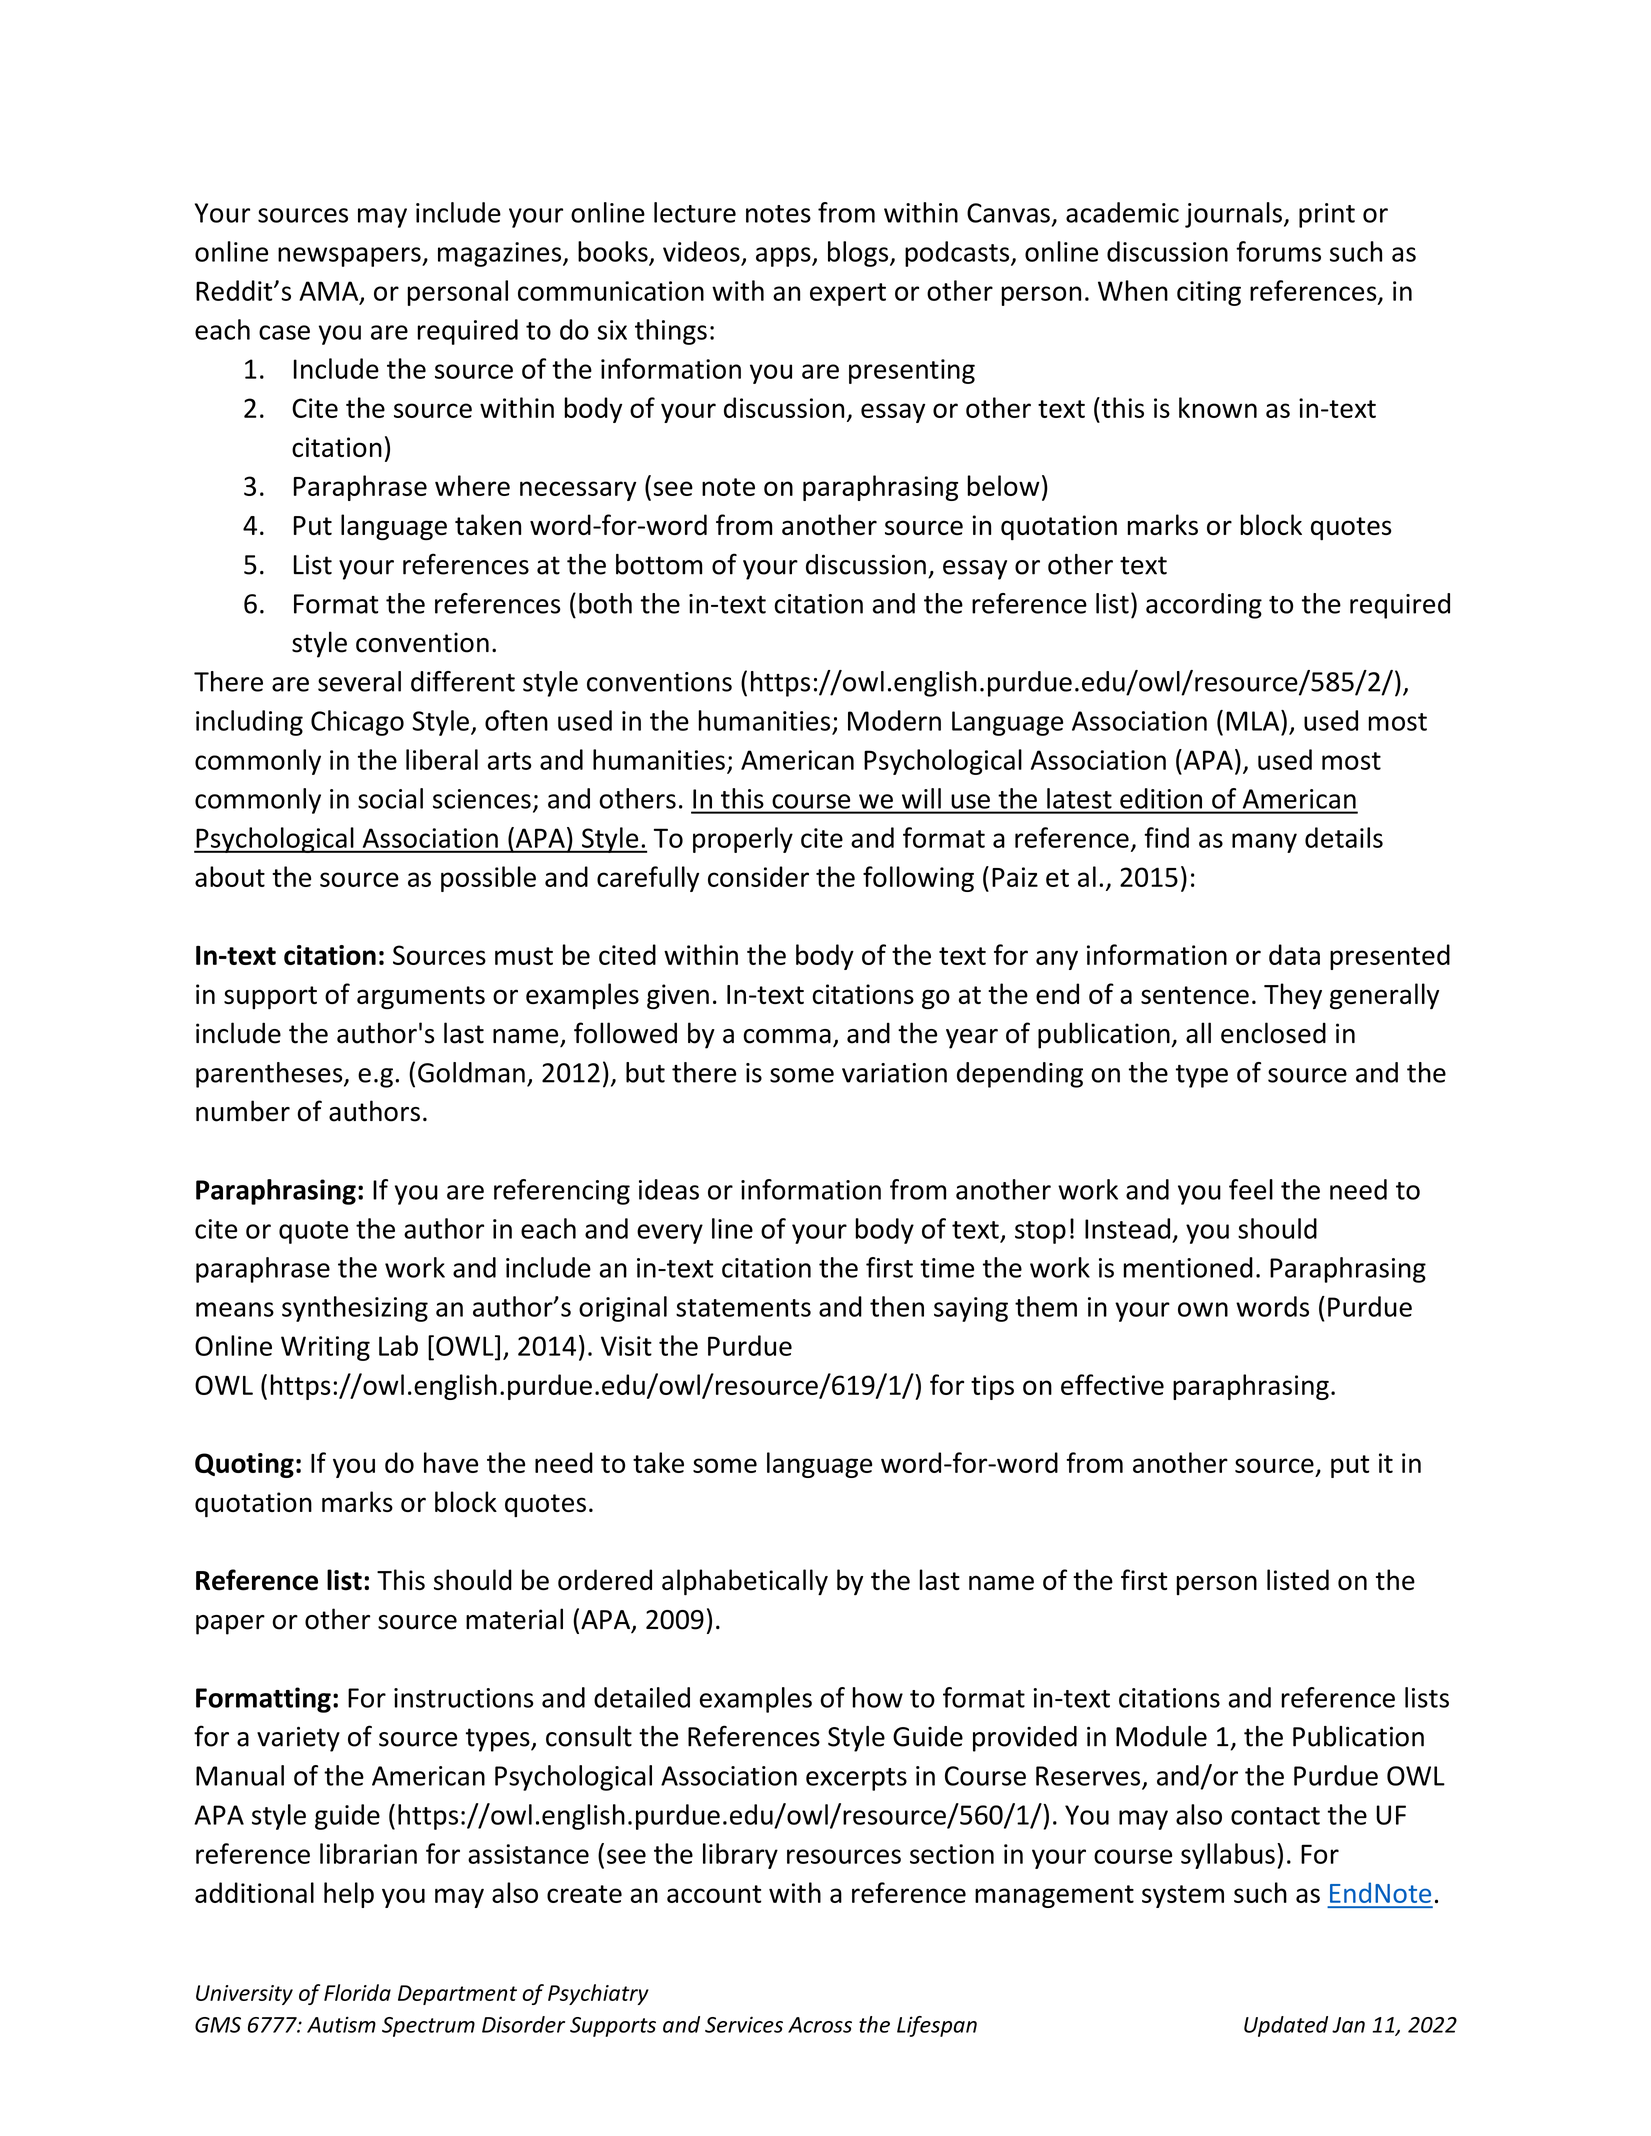 Image resolution: width=1651 pixels, height=2136 pixels. Describe the element at coordinates (1264, 843) in the screenshot. I see `many` at that location.
